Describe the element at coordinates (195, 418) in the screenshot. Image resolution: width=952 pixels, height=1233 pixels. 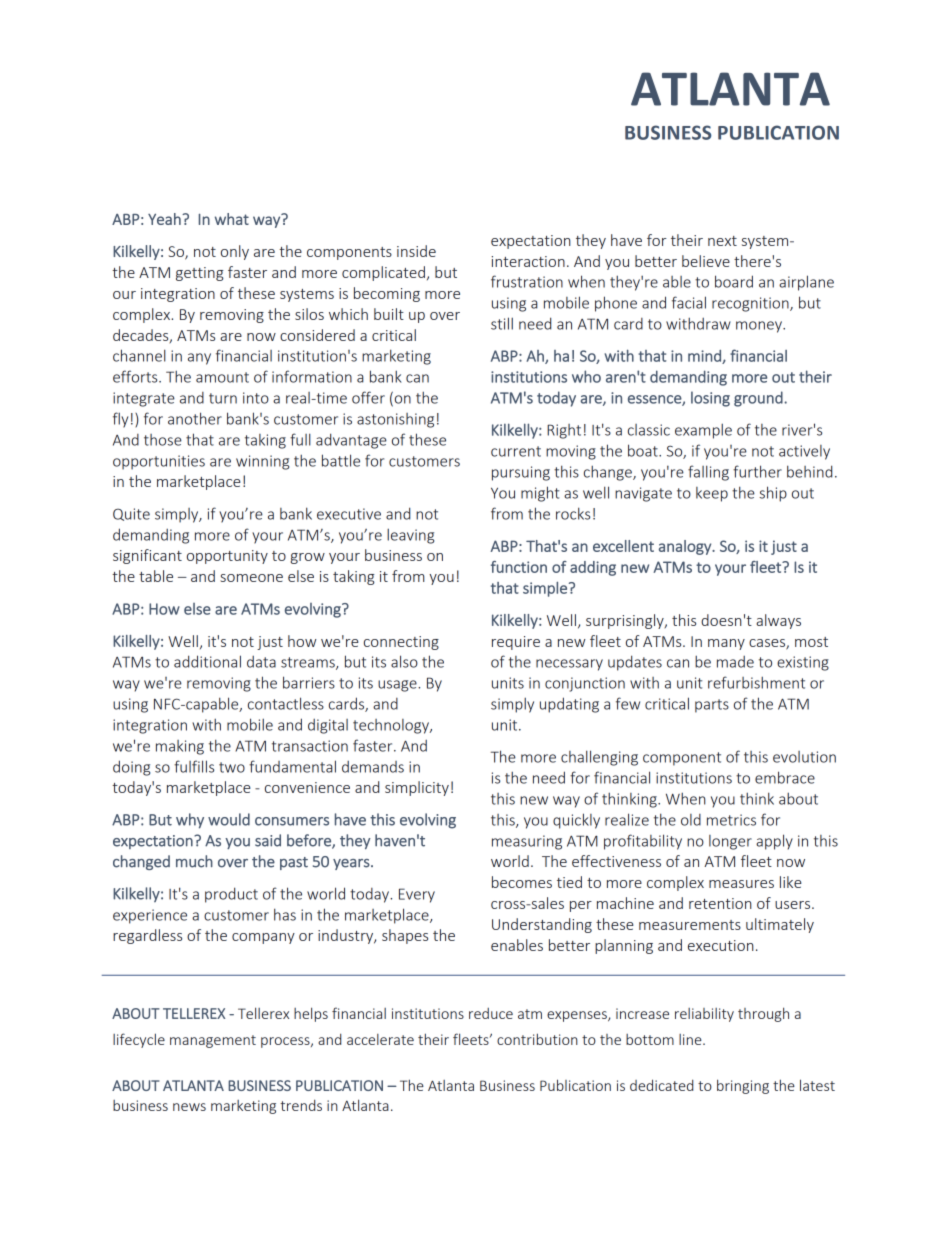
I see `another` at that location.
